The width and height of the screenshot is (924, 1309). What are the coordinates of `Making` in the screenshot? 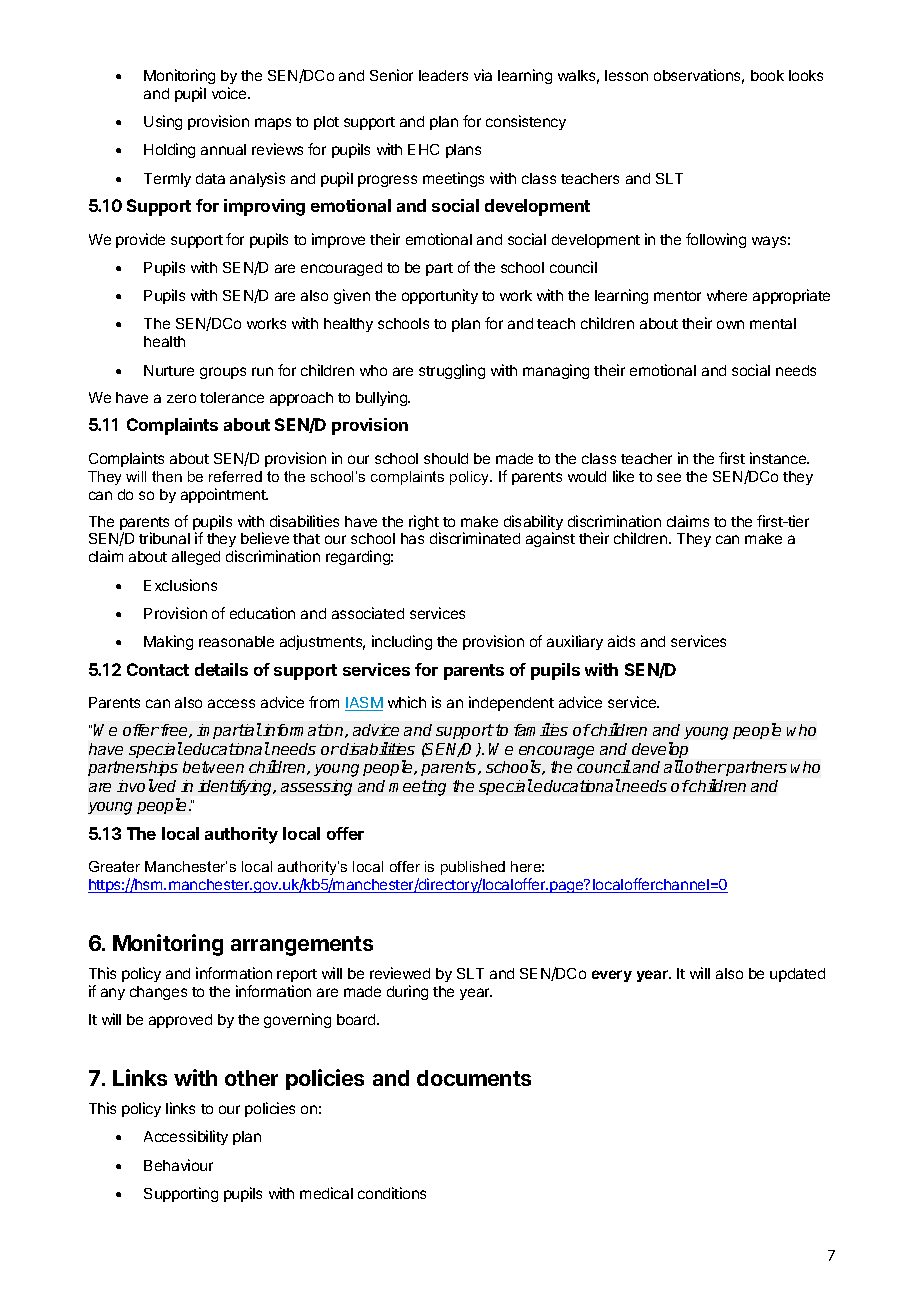 It's located at (168, 642).
